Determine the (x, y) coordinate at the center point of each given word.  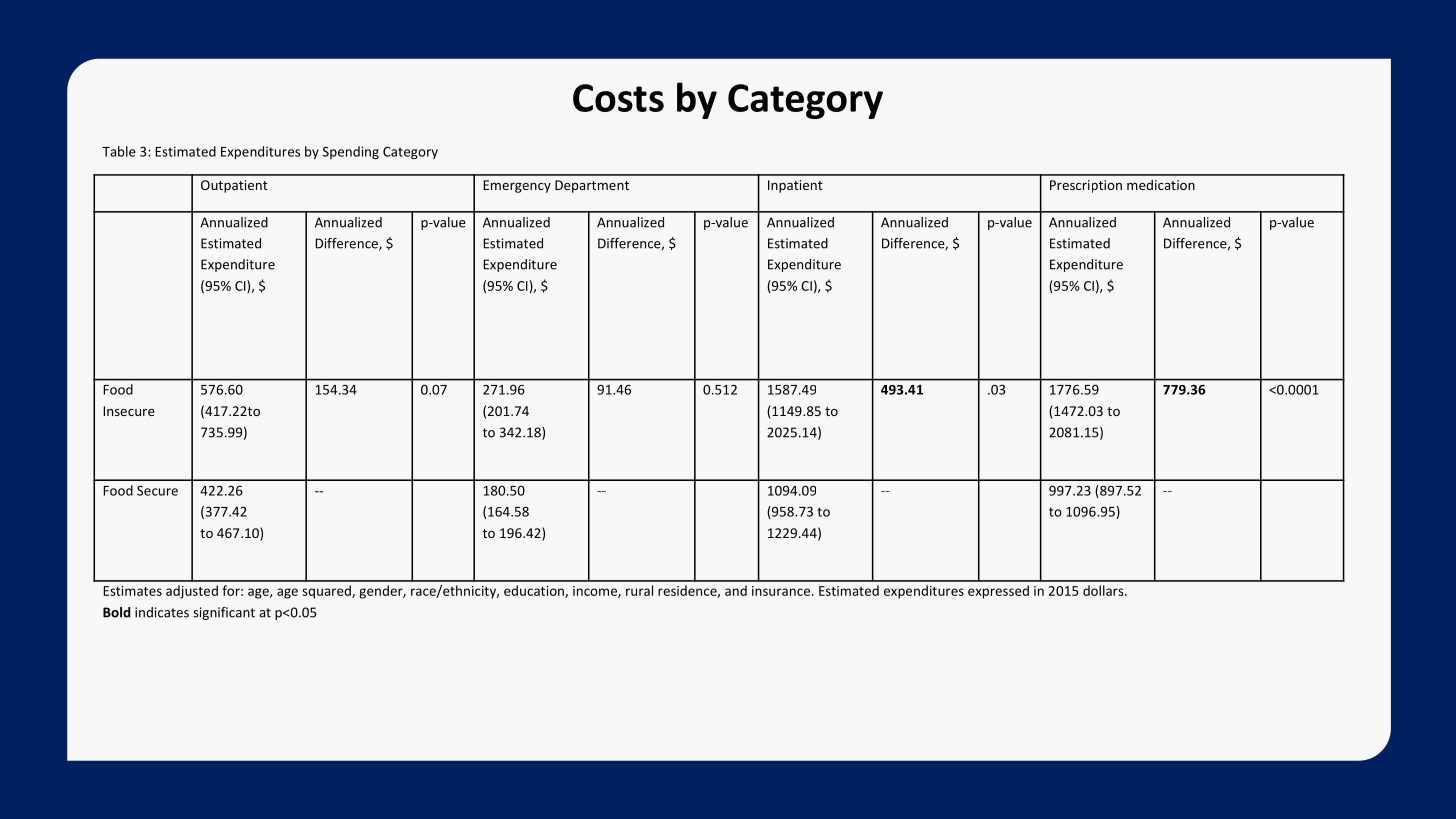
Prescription (1086, 186)
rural (639, 590)
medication (1161, 184)
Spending (351, 152)
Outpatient (234, 186)
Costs (618, 98)
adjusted (192, 592)
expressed (998, 592)
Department (592, 186)
